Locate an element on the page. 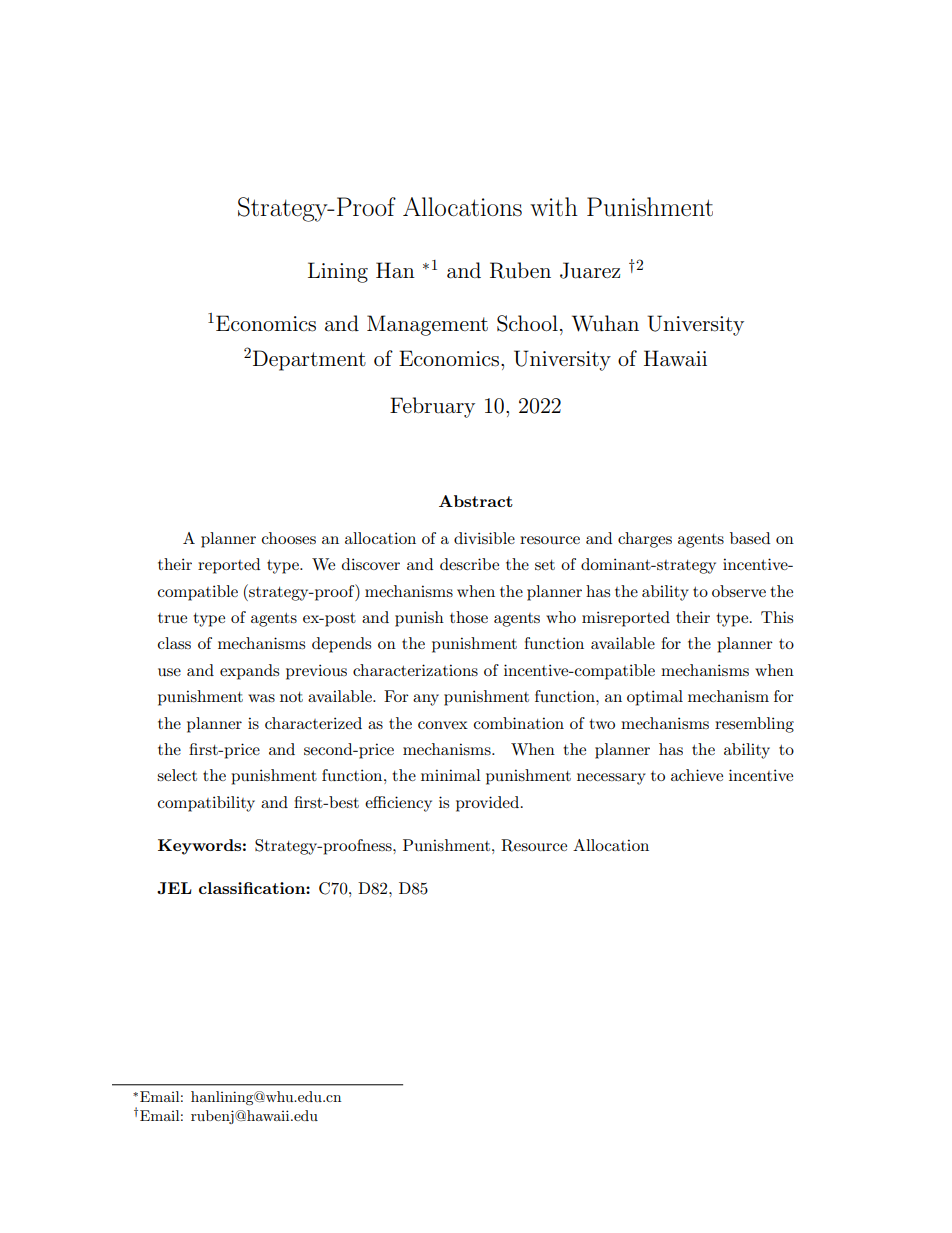 The height and width of the page is (1233, 952). those is located at coordinates (469, 617).
